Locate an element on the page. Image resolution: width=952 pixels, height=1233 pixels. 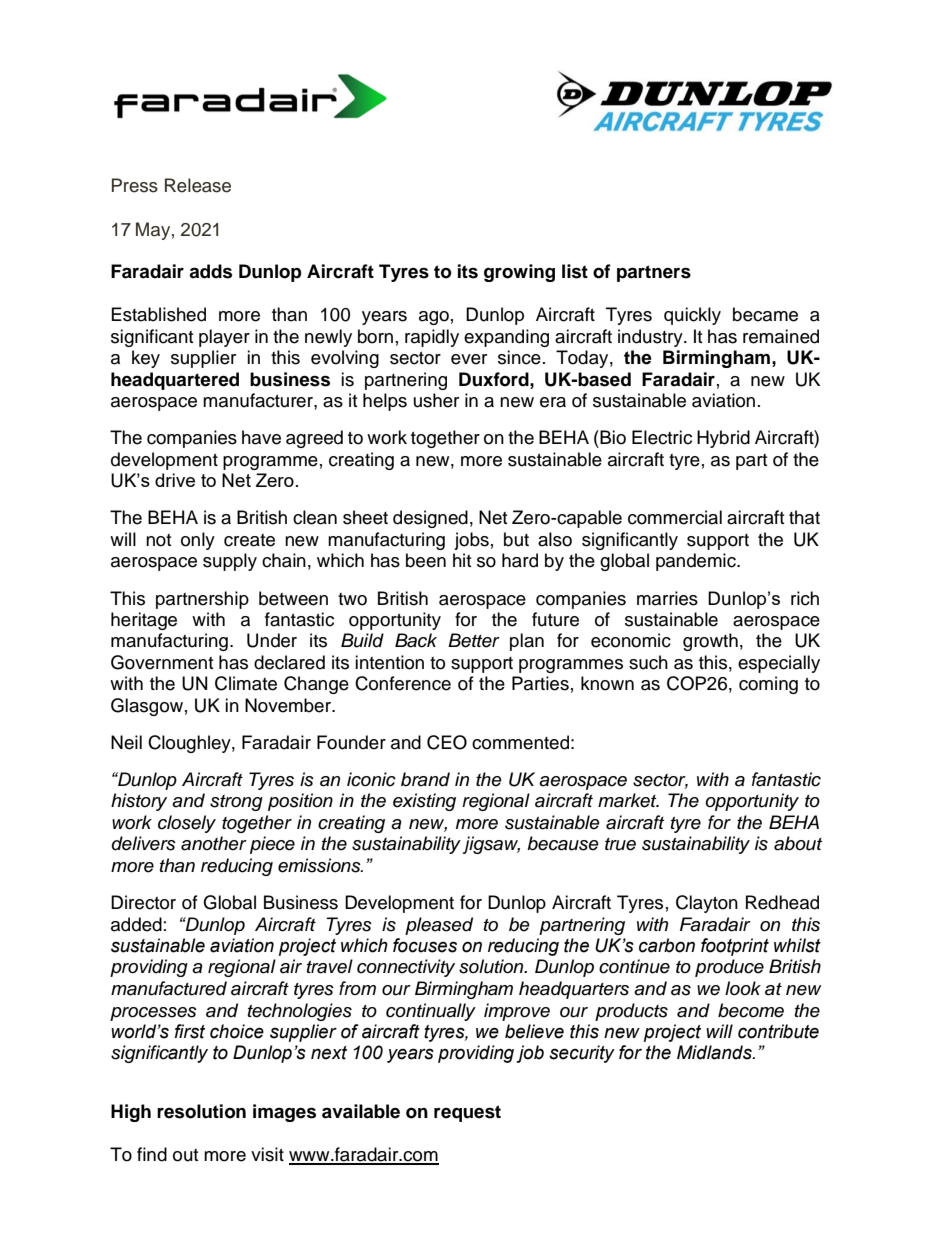
find is located at coordinates (152, 1154).
